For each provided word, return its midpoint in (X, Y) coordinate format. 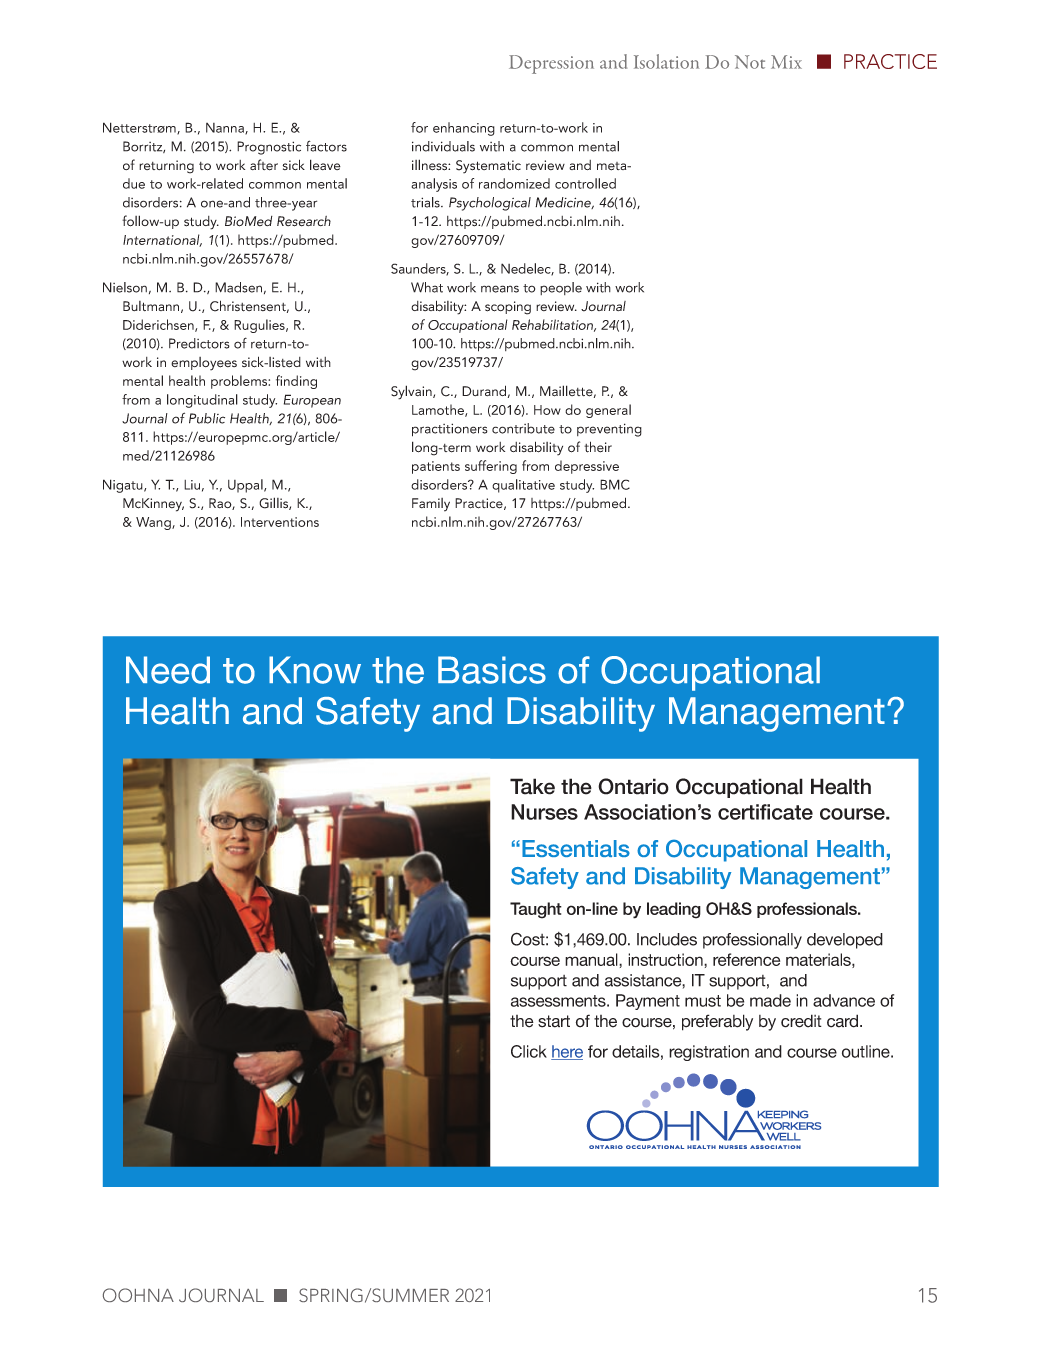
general (608, 411)
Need (168, 670)
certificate (765, 812)
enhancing (464, 129)
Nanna (226, 129)
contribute (523, 428)
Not (750, 62)
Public (207, 418)
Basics (492, 670)
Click (529, 1051)
